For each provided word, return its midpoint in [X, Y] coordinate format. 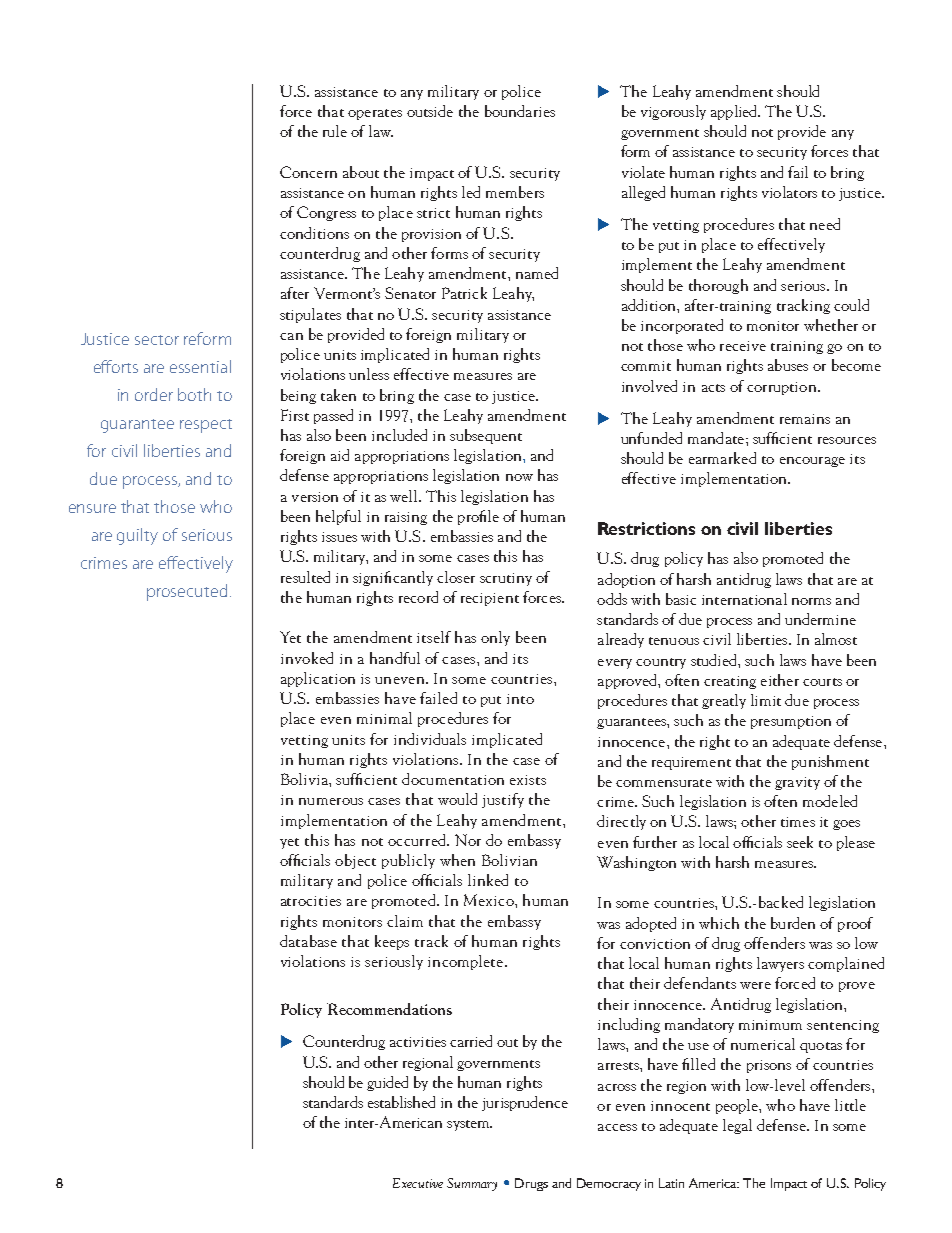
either [780, 680]
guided [387, 1083]
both [194, 394]
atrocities [311, 901]
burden [793, 923]
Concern [308, 172]
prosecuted [187, 592]
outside [430, 111]
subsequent [486, 436]
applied [735, 112]
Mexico [490, 900]
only [495, 638]
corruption [783, 388]
